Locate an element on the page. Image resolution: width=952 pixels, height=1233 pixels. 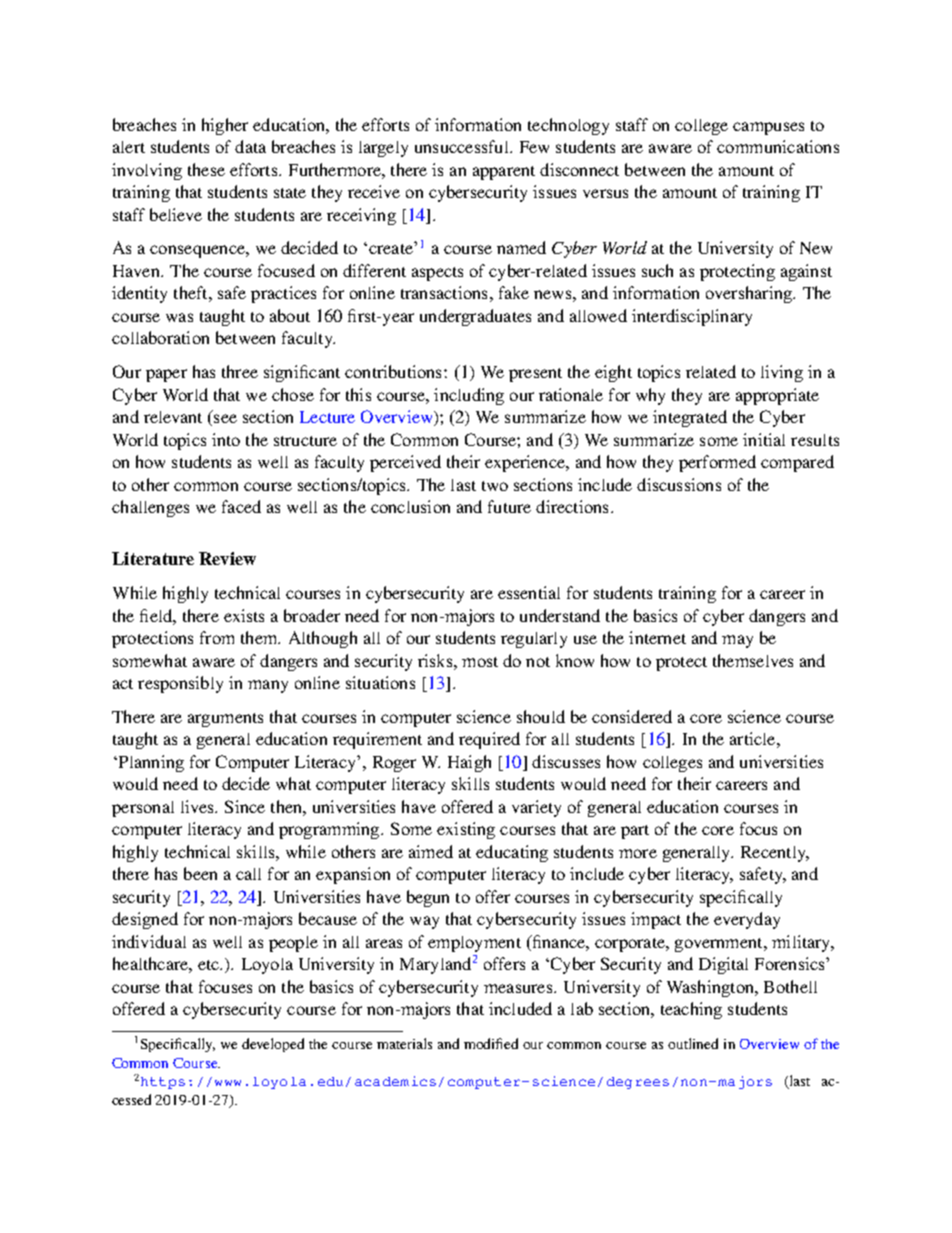
developed is located at coordinates (273, 1045).
